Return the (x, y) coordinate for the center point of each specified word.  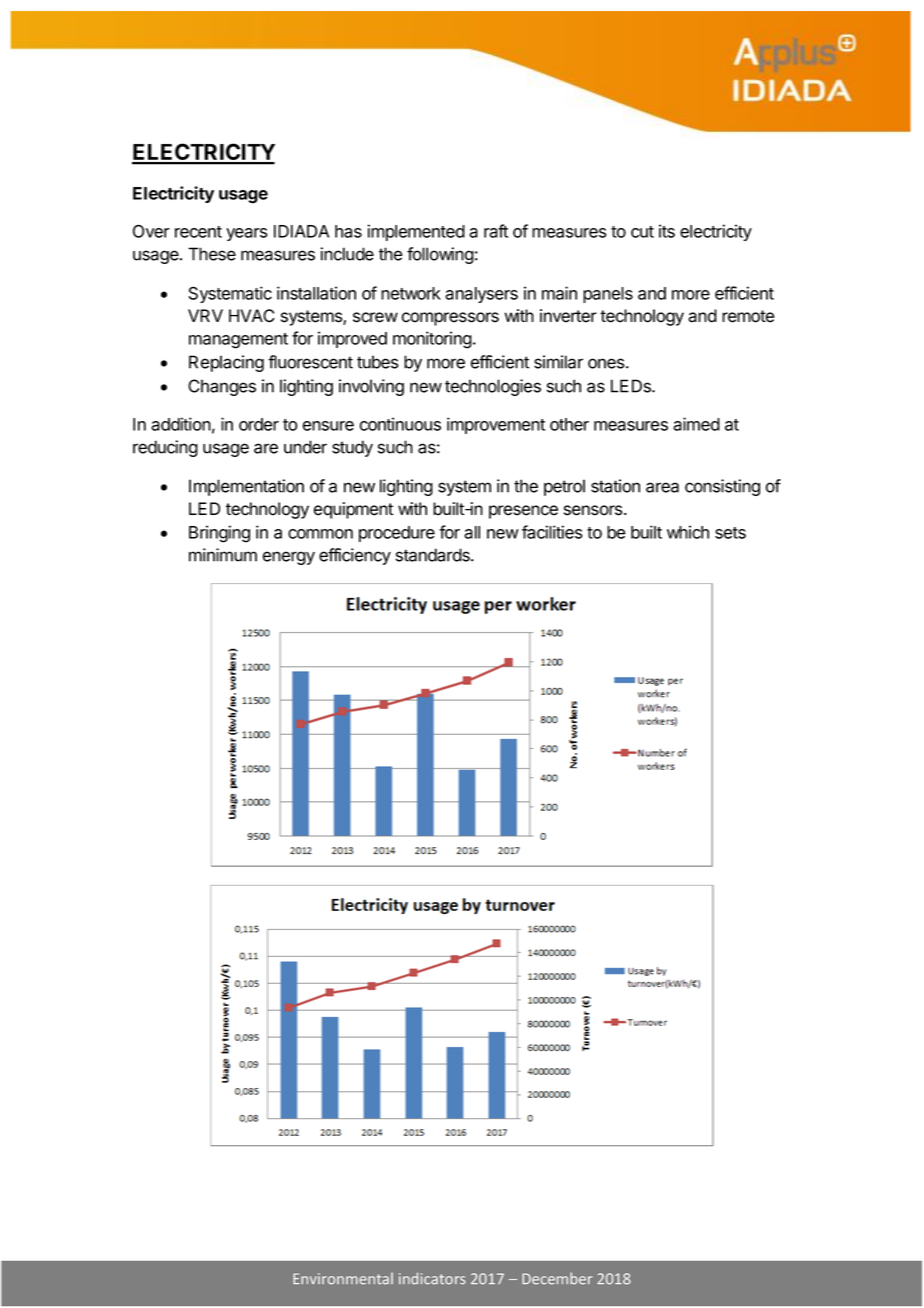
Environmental (343, 1279)
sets (730, 533)
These (212, 254)
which (688, 532)
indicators (432, 1279)
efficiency (355, 556)
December (557, 1278)
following (440, 255)
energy (288, 558)
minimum (223, 555)
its (667, 231)
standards (434, 555)
